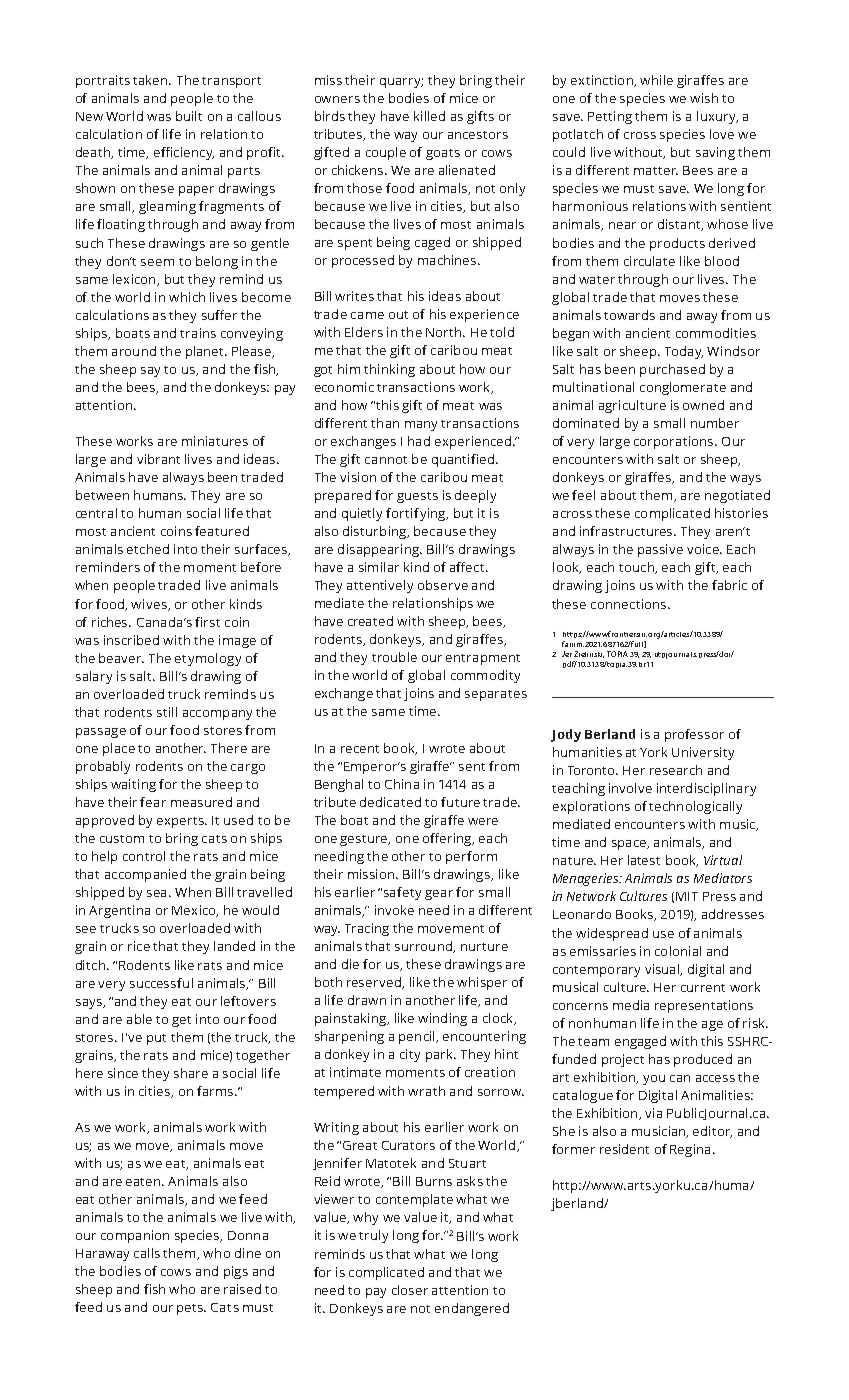  What do you see at coordinates (683, 388) in the screenshot?
I see `conglomerate` at bounding box center [683, 388].
